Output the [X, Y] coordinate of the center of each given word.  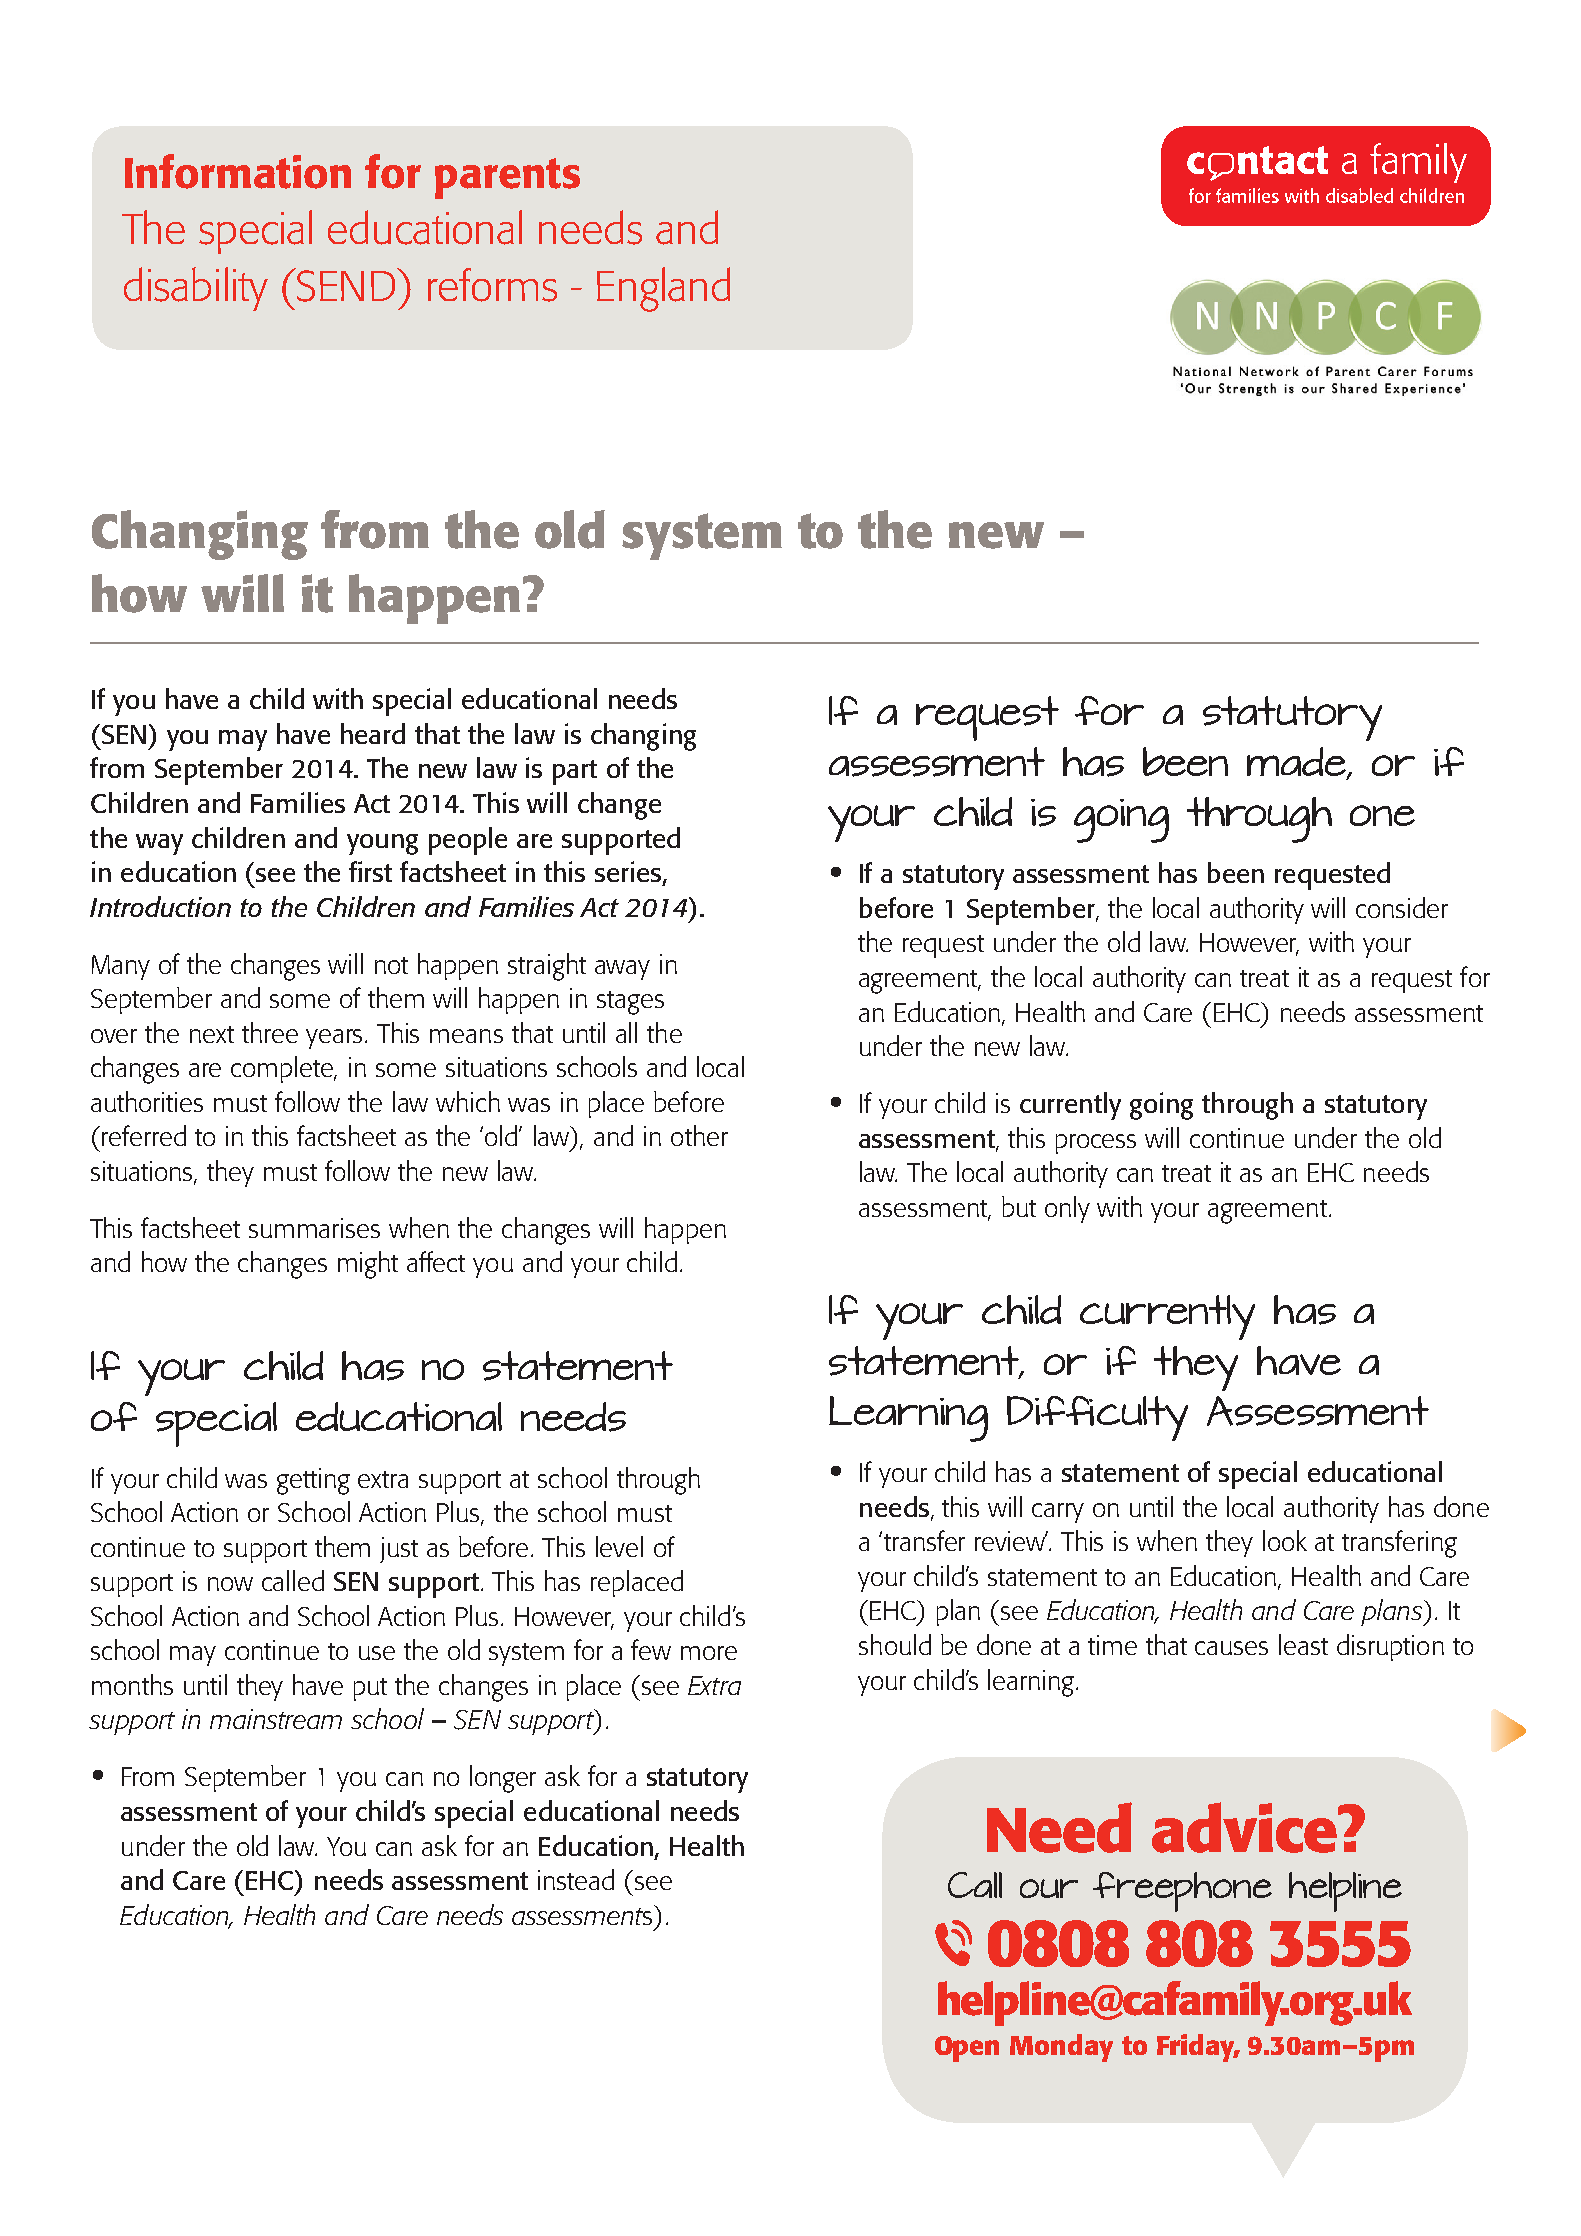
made [1298, 763]
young [382, 844]
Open [967, 2049]
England [663, 289]
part [575, 772]
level [619, 1546]
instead [576, 1879]
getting [313, 1481]
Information [238, 171]
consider [1402, 907]
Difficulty [1097, 1418]
